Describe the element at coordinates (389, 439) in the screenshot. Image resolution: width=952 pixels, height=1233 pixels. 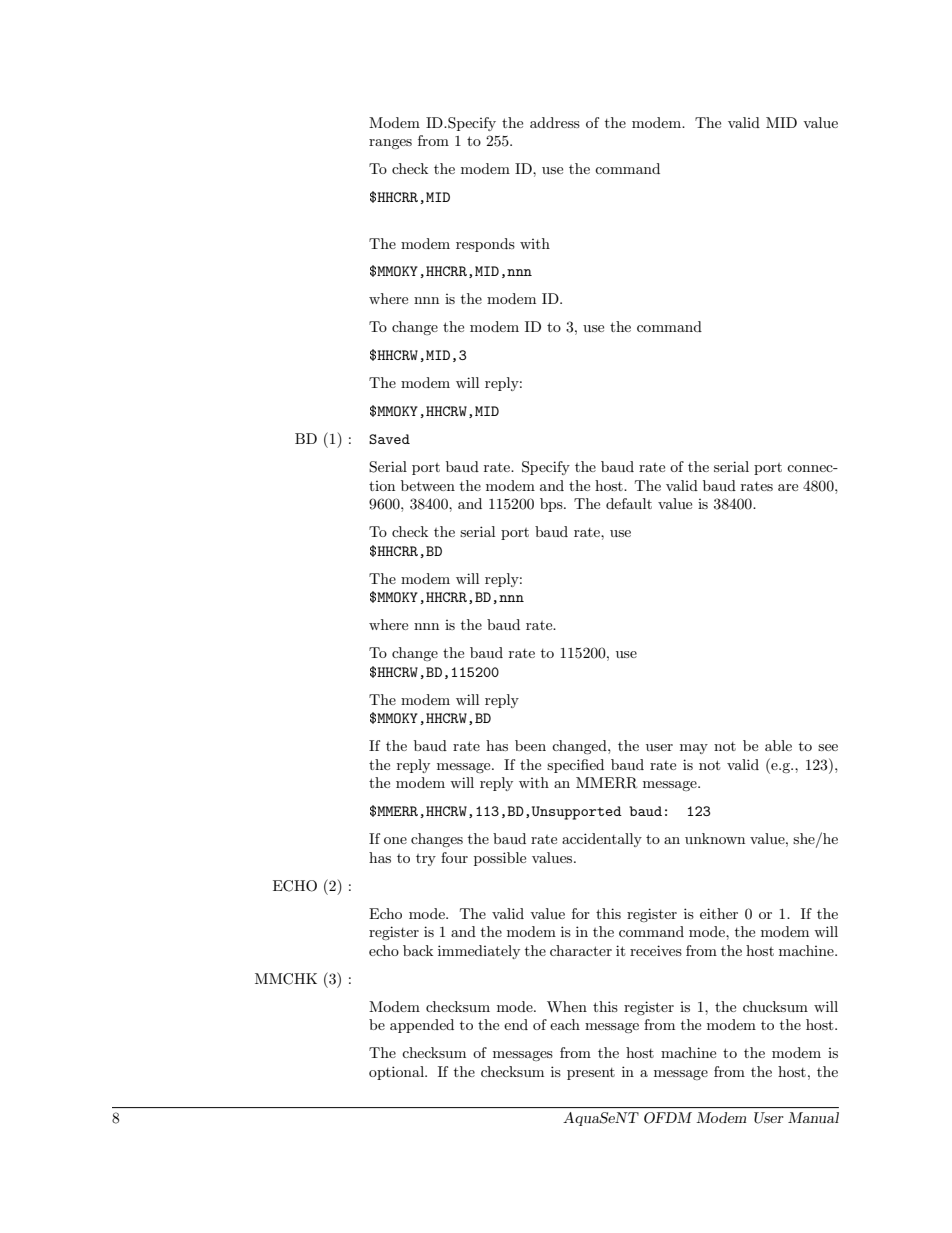
I see `Saved` at that location.
